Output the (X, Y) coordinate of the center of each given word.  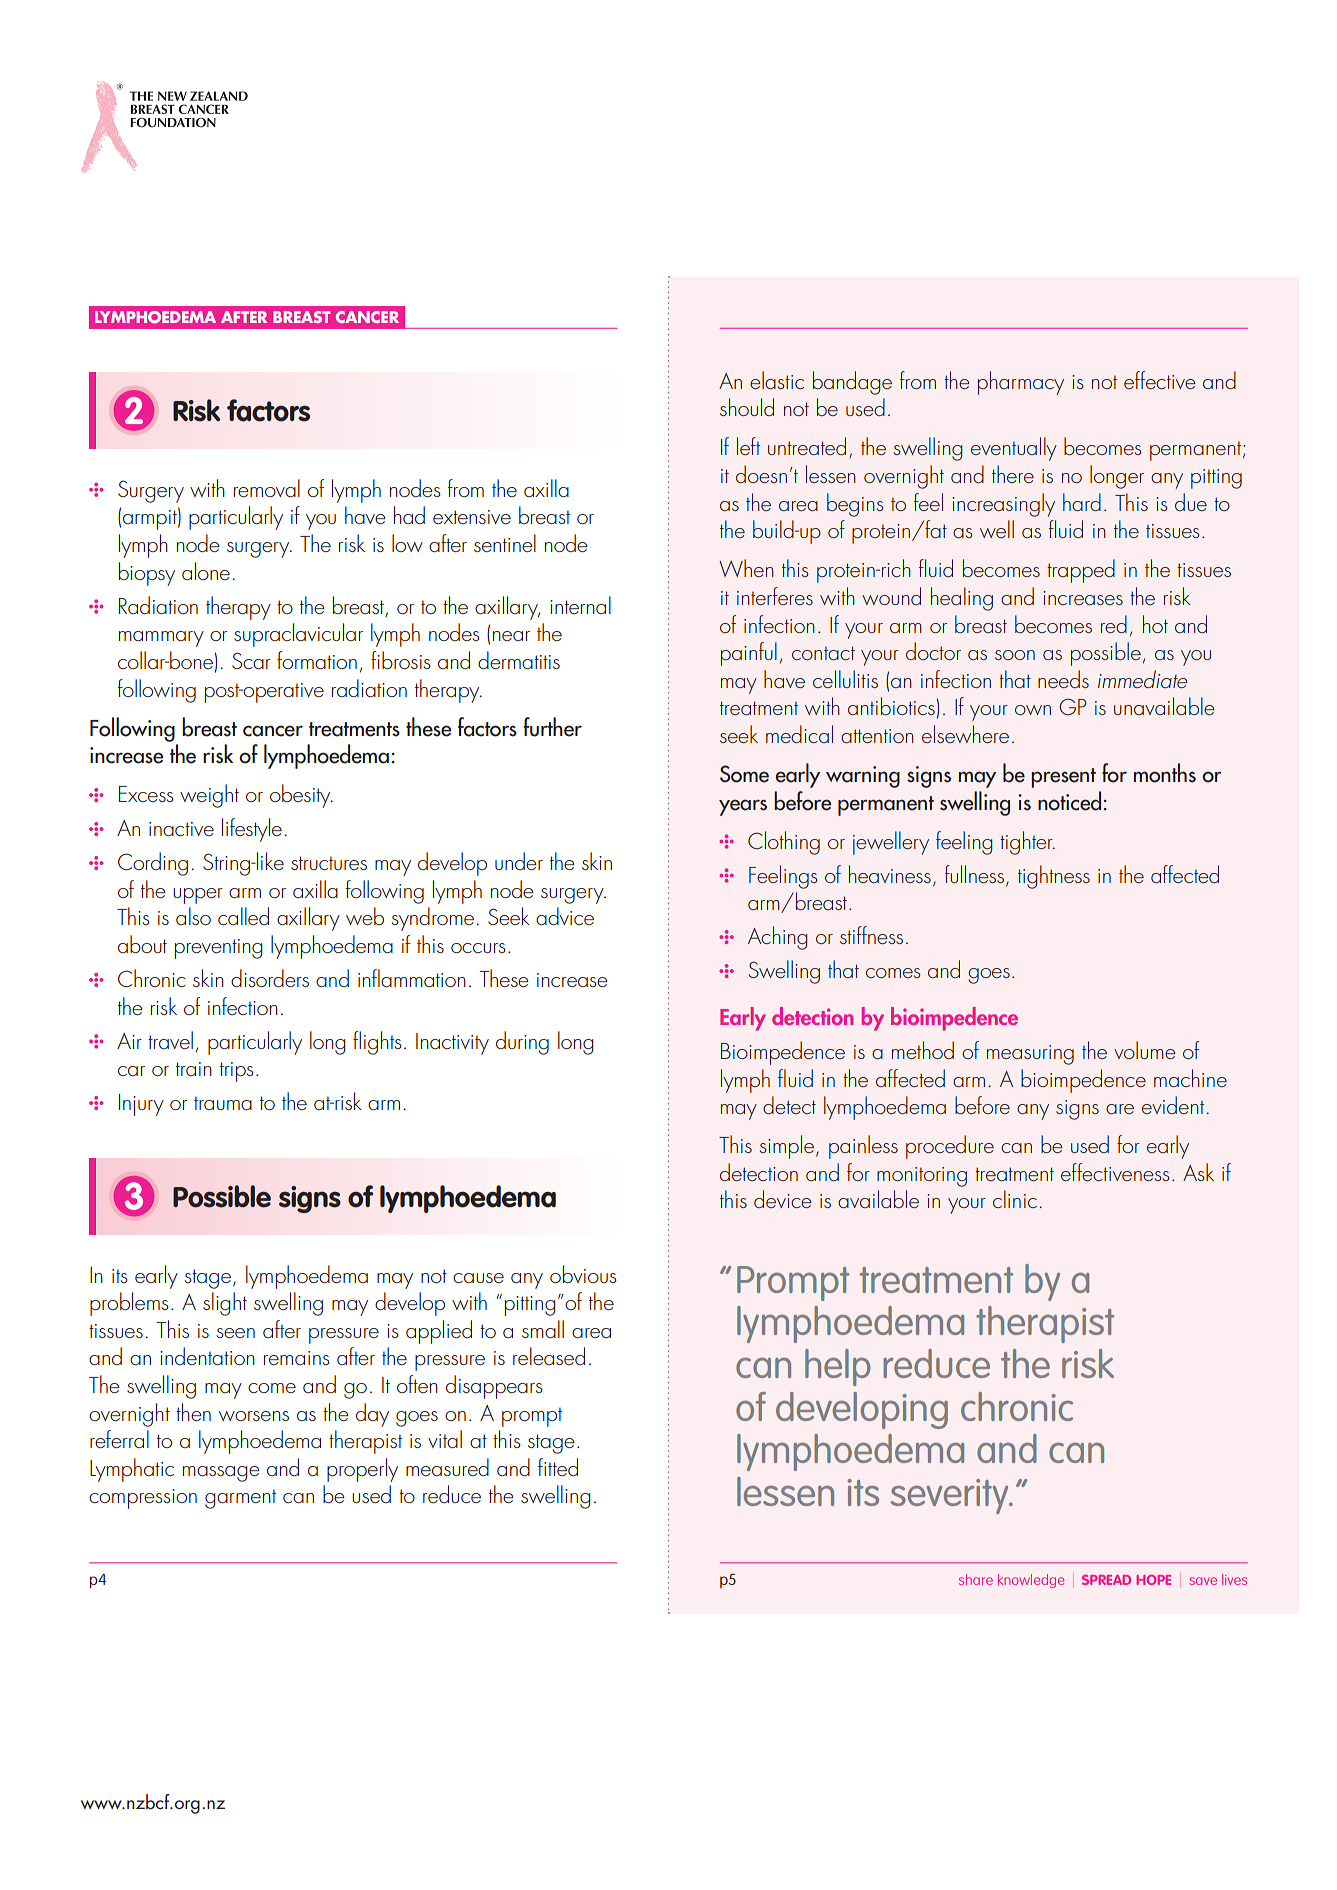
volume (1145, 1050)
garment (240, 1499)
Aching (778, 938)
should (747, 407)
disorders (270, 978)
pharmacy (1021, 383)
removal (267, 488)
